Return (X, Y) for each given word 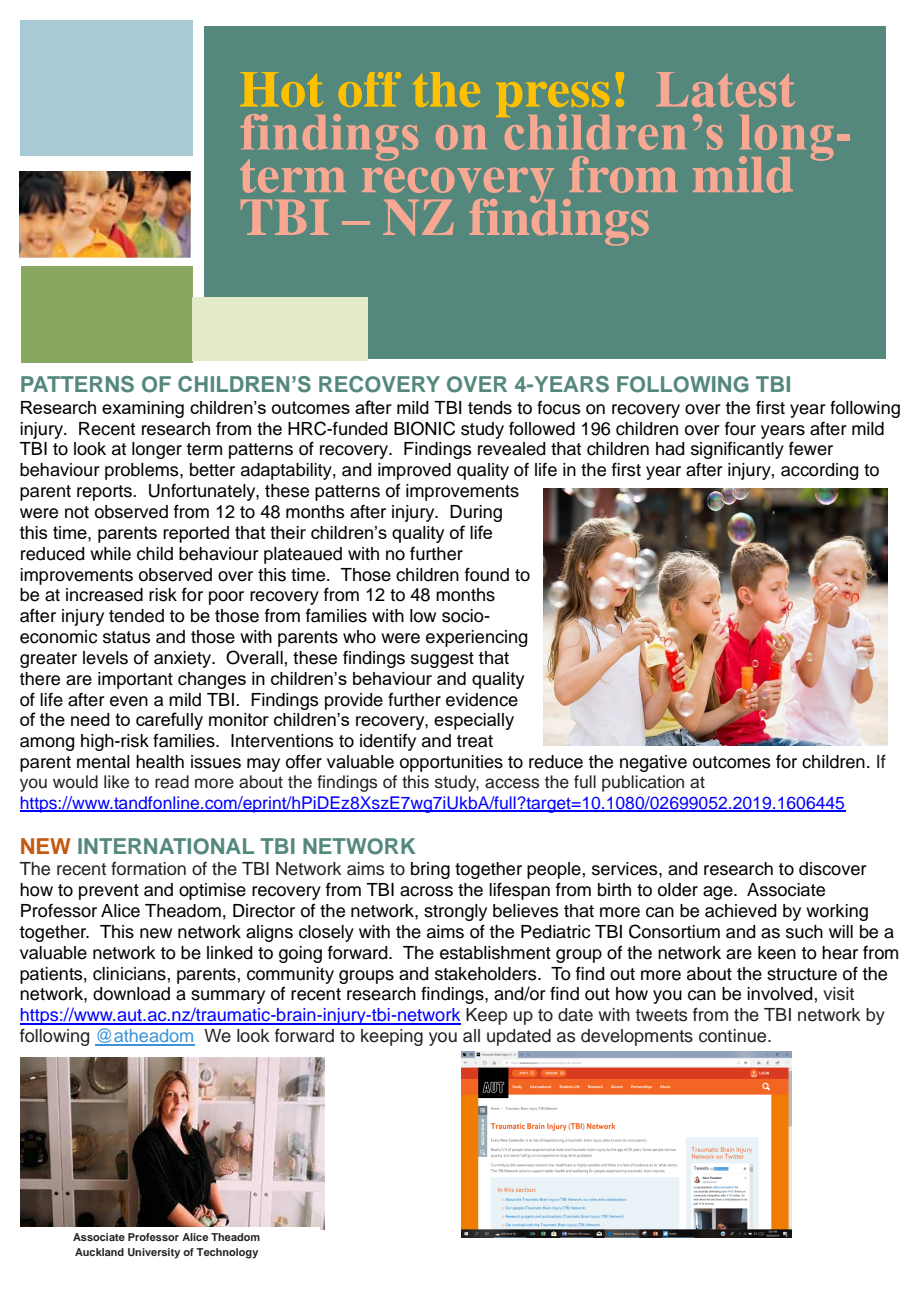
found (487, 574)
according (820, 471)
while (110, 554)
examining (143, 409)
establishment (495, 953)
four (740, 428)
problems (143, 471)
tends (490, 408)
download (131, 994)
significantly (737, 450)
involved (780, 994)
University (154, 1253)
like (116, 782)
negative (653, 763)
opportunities (451, 763)
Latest (725, 89)
